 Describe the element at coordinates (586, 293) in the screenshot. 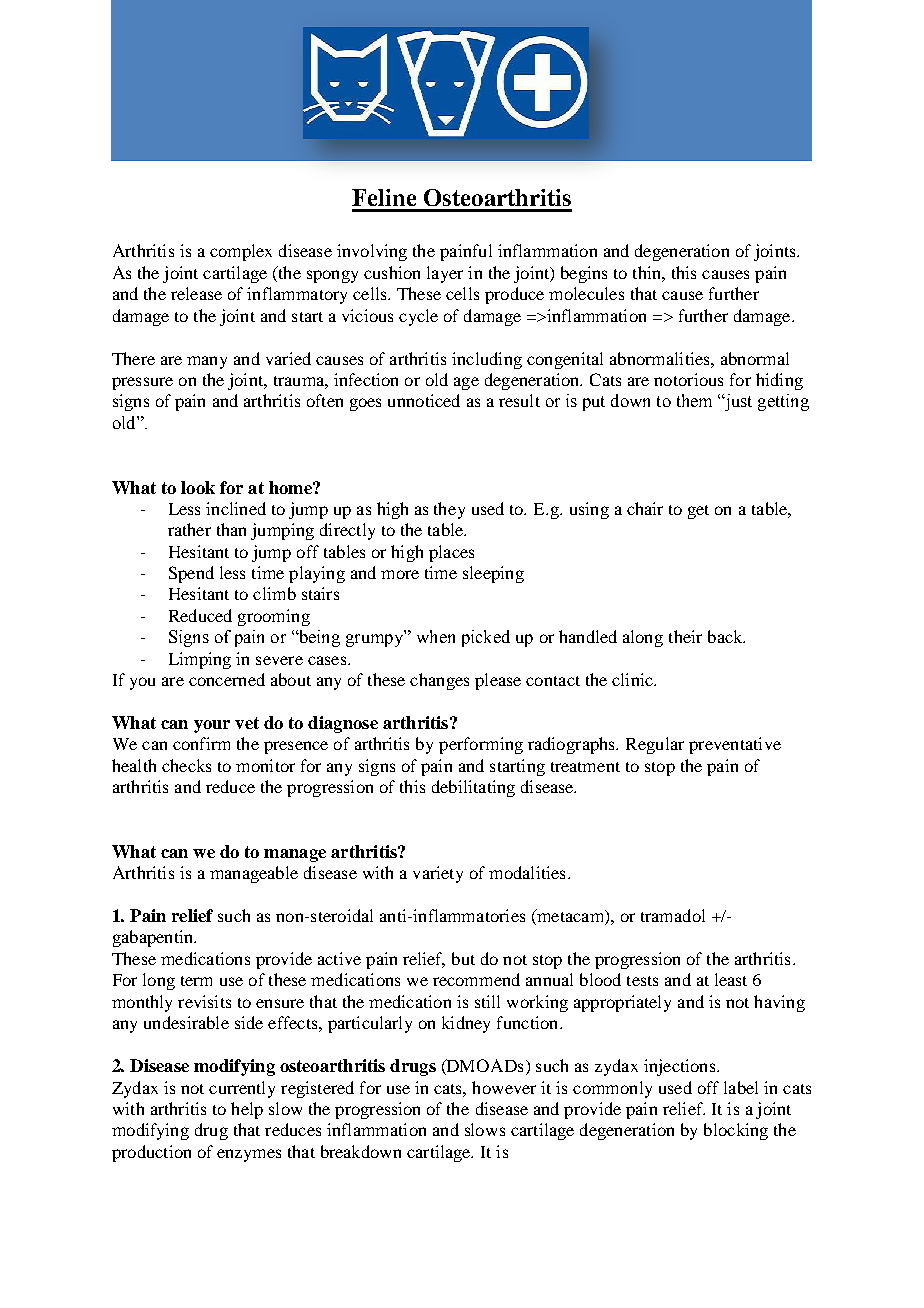

I see `molecules` at that location.
